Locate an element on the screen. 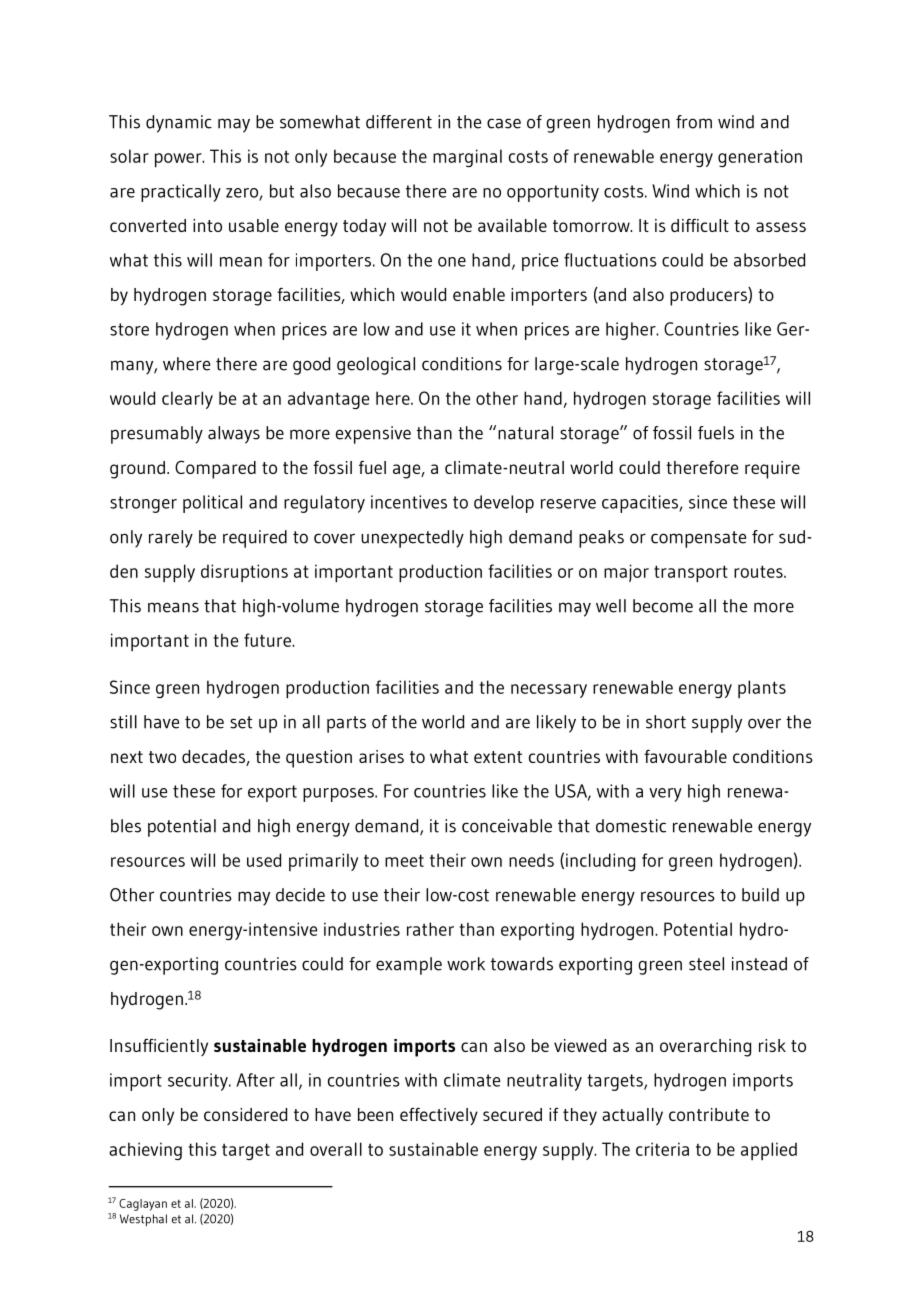 The height and width of the screenshot is (1308, 924). future is located at coordinates (268, 640).
